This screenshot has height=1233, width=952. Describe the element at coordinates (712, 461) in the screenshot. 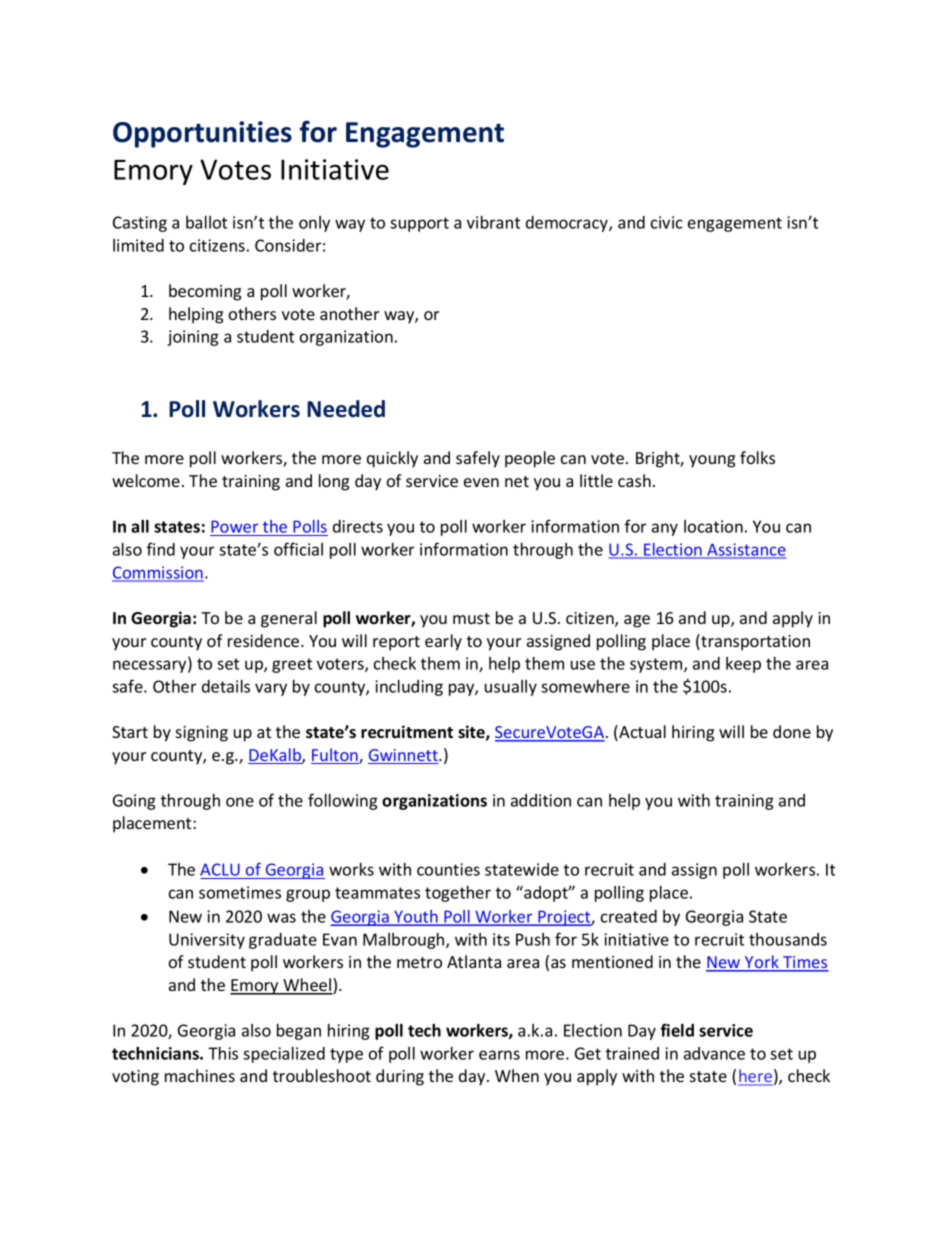

I see `young` at that location.
